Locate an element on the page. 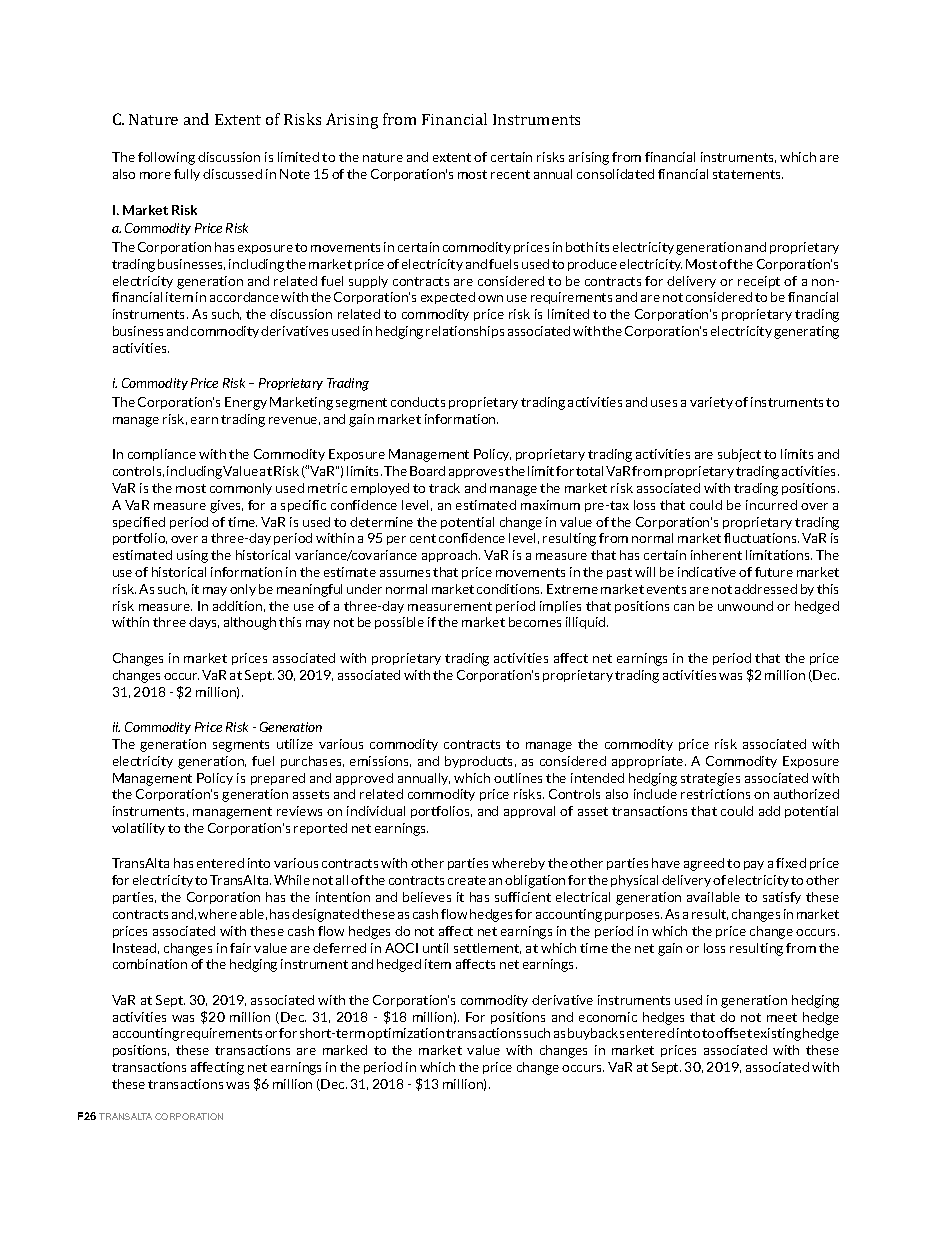 The height and width of the image is (1233, 952). Energy is located at coordinates (246, 403).
